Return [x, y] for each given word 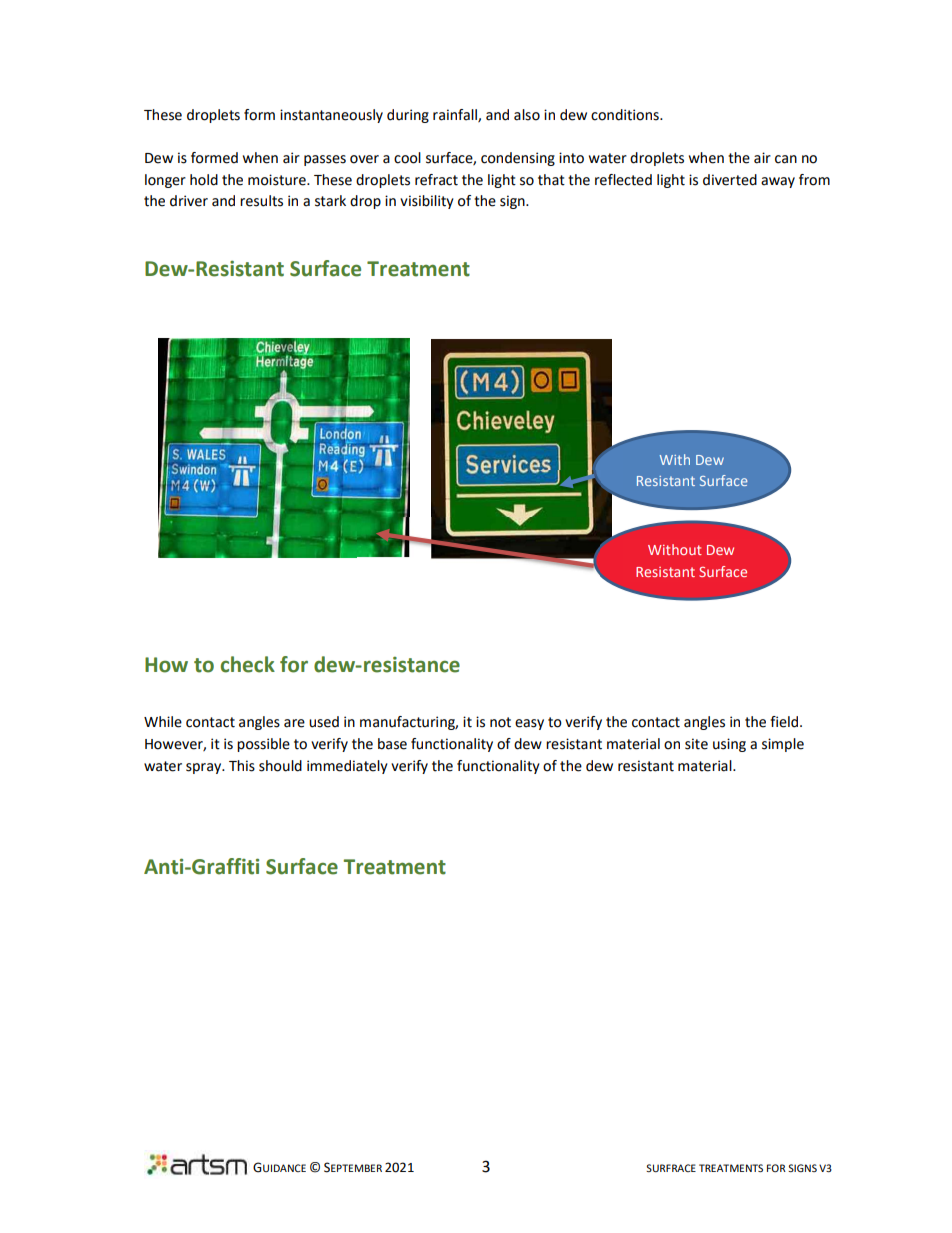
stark [330, 201]
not [500, 722]
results [261, 201]
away [778, 182]
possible [263, 745]
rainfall [456, 115]
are [294, 723]
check [248, 664]
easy [529, 724]
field [785, 722]
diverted [730, 180]
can [786, 159]
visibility [427, 202]
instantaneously [331, 116]
